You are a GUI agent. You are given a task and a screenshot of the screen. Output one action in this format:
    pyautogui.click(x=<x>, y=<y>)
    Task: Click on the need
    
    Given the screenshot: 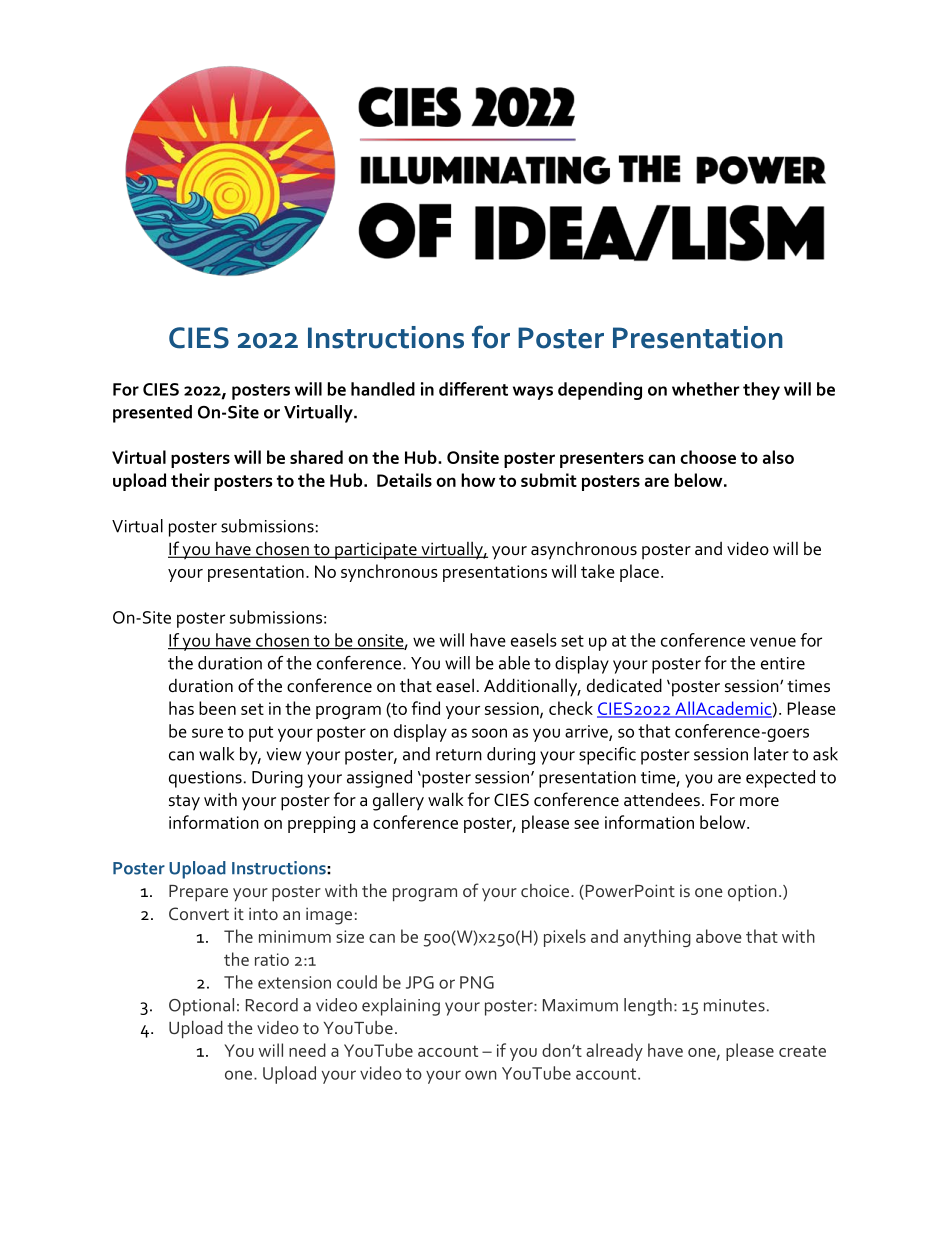 What is the action you would take?
    pyautogui.click(x=307, y=1050)
